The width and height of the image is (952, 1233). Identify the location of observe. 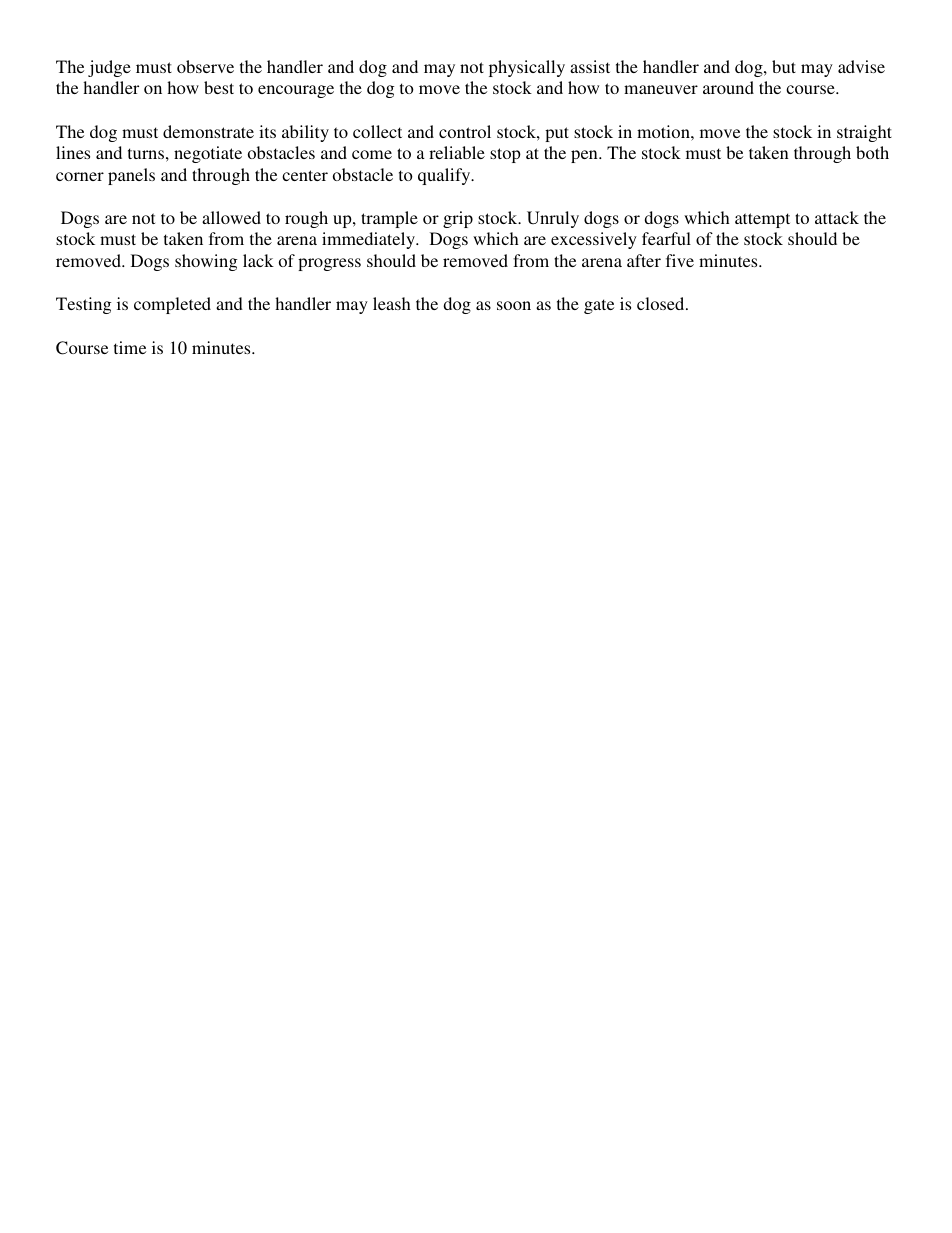
(205, 66).
